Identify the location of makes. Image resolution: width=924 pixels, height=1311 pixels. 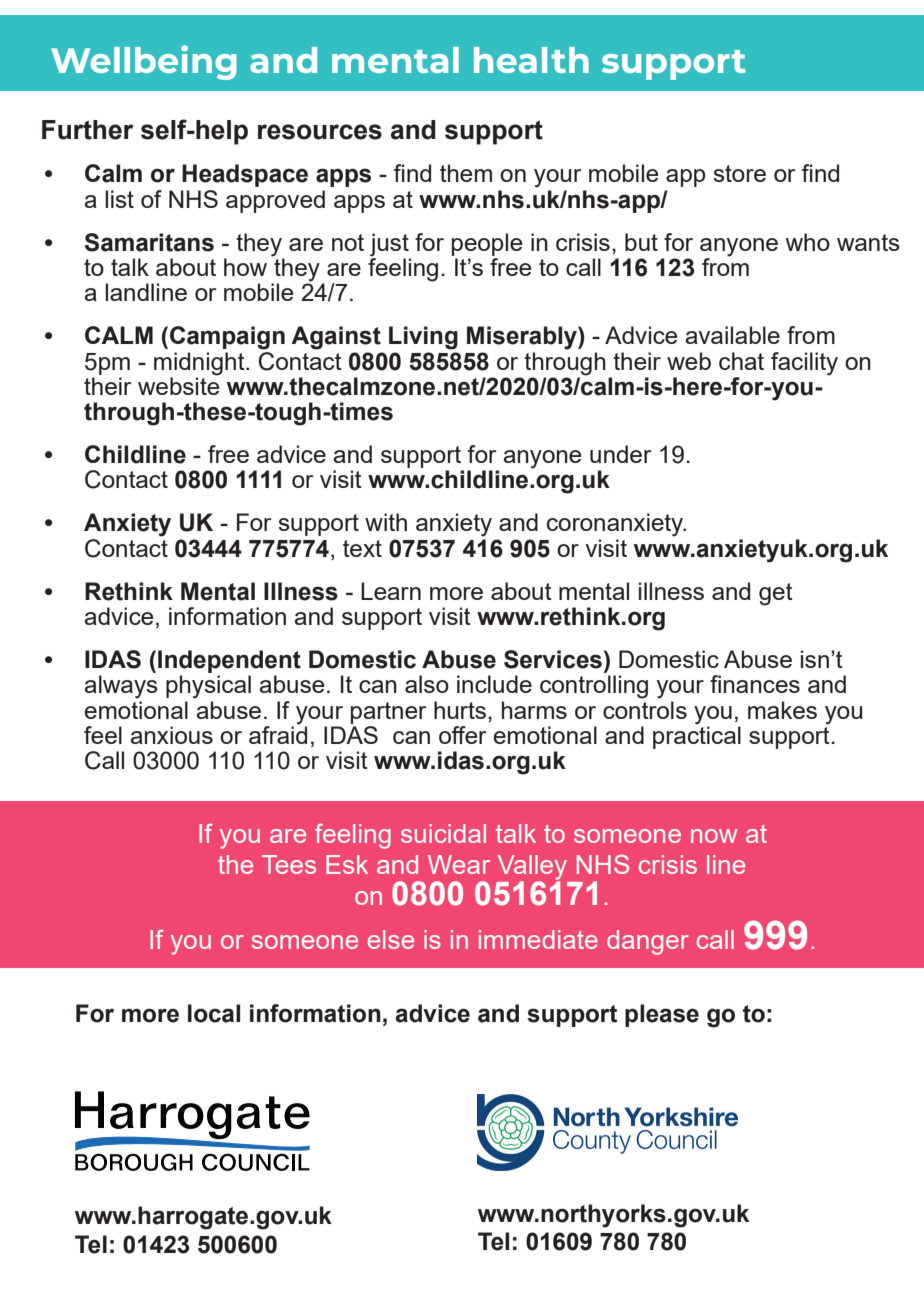
(782, 710).
